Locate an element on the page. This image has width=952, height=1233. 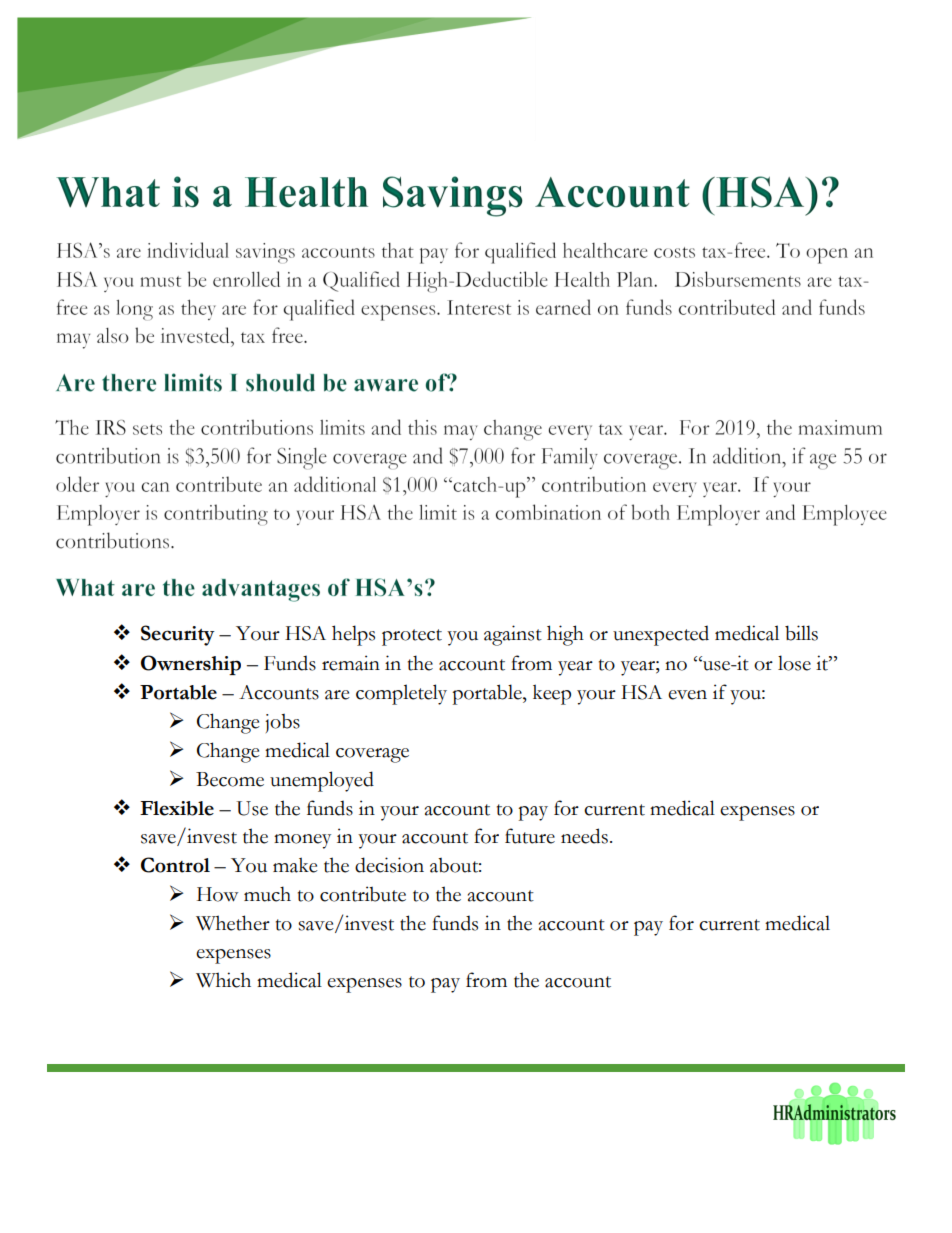
even is located at coordinates (687, 695).
